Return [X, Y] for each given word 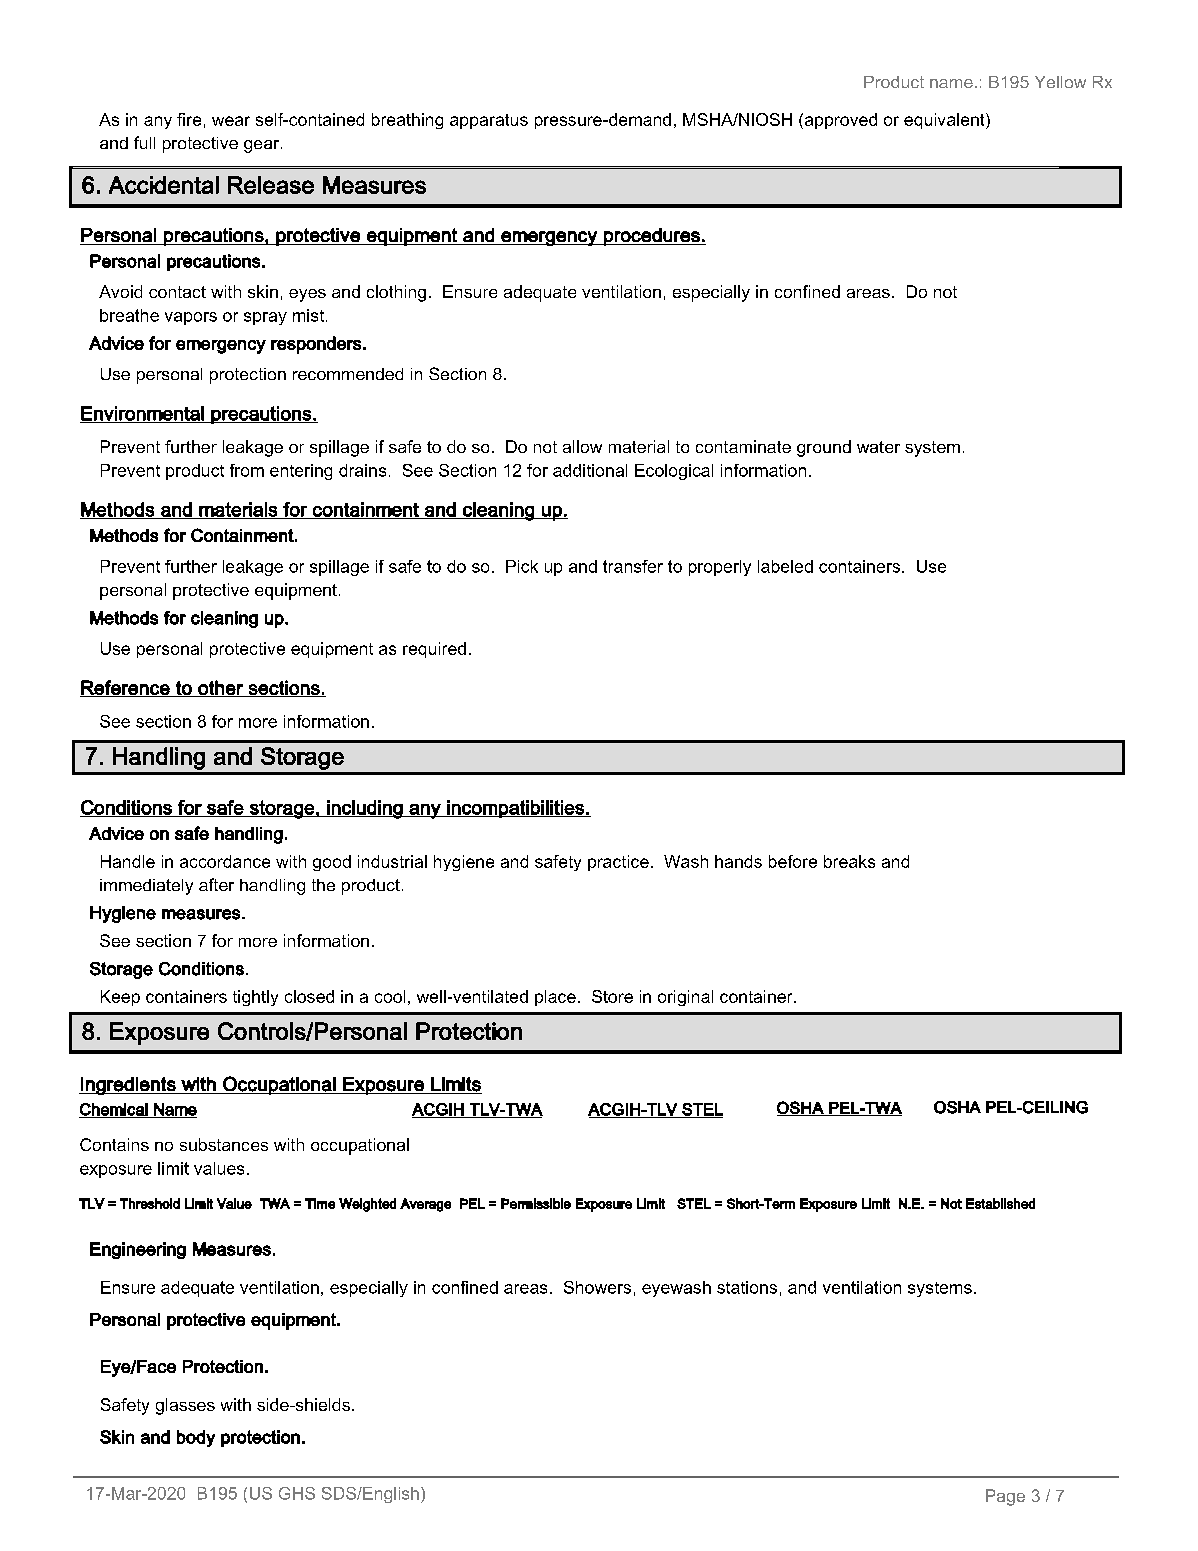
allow [582, 446]
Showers [597, 1287]
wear [231, 121]
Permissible [536, 1203]
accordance [225, 861]
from [247, 470]
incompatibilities [515, 809]
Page [1005, 1497]
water [878, 447]
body [196, 1438]
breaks [849, 861]
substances [224, 1144]
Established [1000, 1203]
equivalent [945, 121]
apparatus [489, 121]
